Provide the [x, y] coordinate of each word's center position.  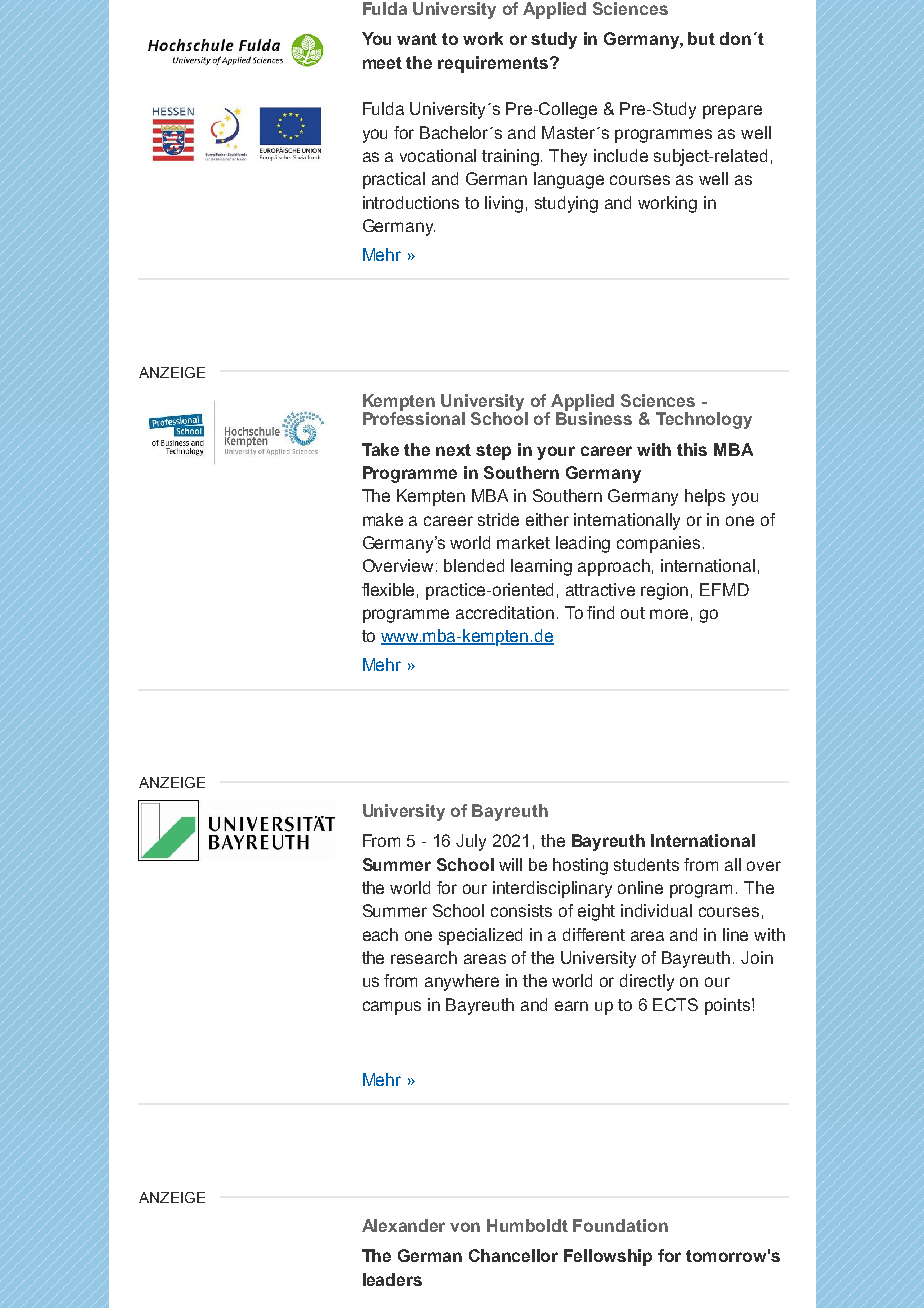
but [701, 38]
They [568, 157]
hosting [580, 866]
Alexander [403, 1225]
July [471, 842]
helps [705, 497]
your [556, 453]
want [417, 39]
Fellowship [608, 1257]
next [453, 450]
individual [656, 910]
